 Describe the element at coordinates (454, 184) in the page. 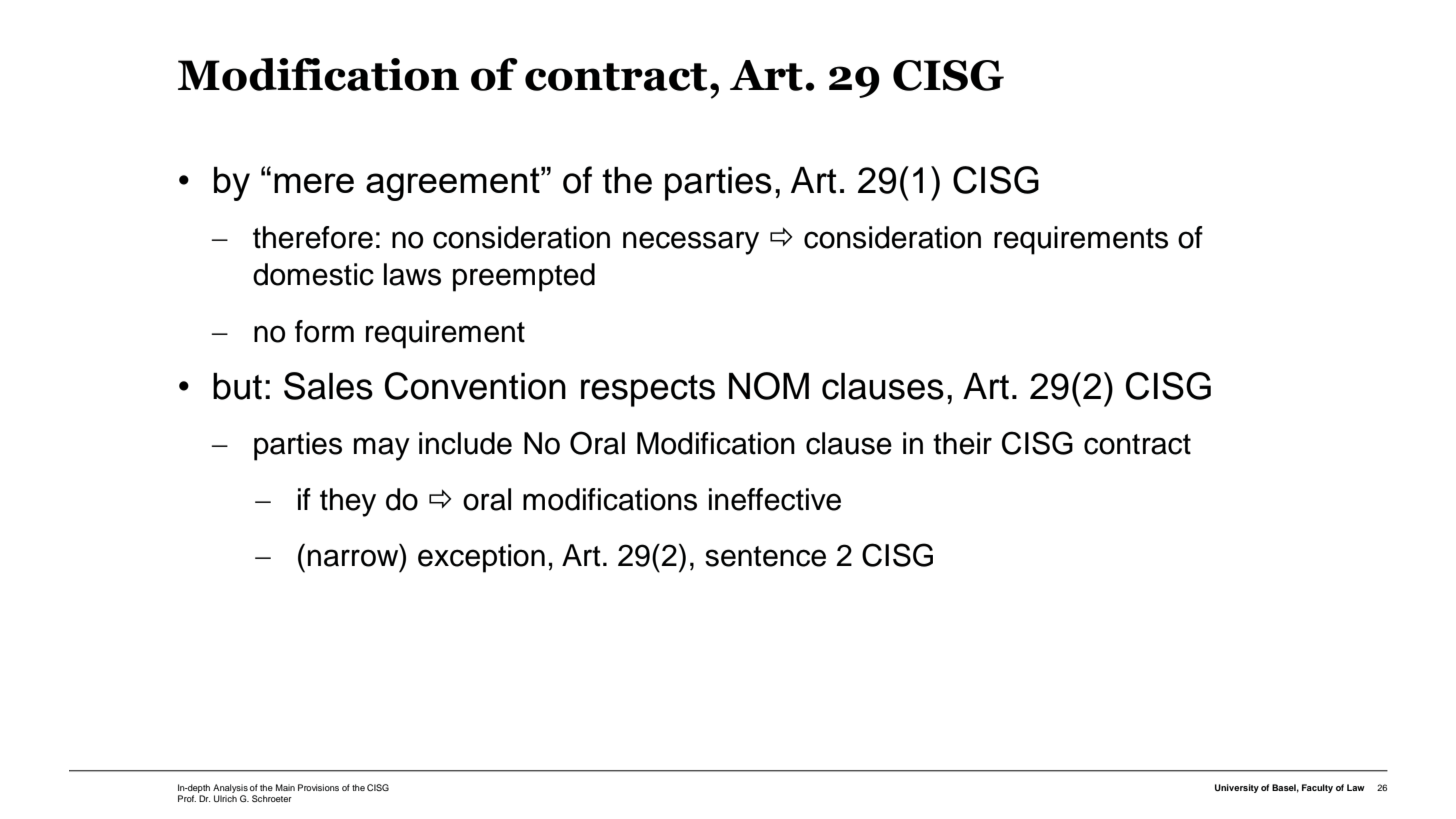

I see `agreement` at that location.
